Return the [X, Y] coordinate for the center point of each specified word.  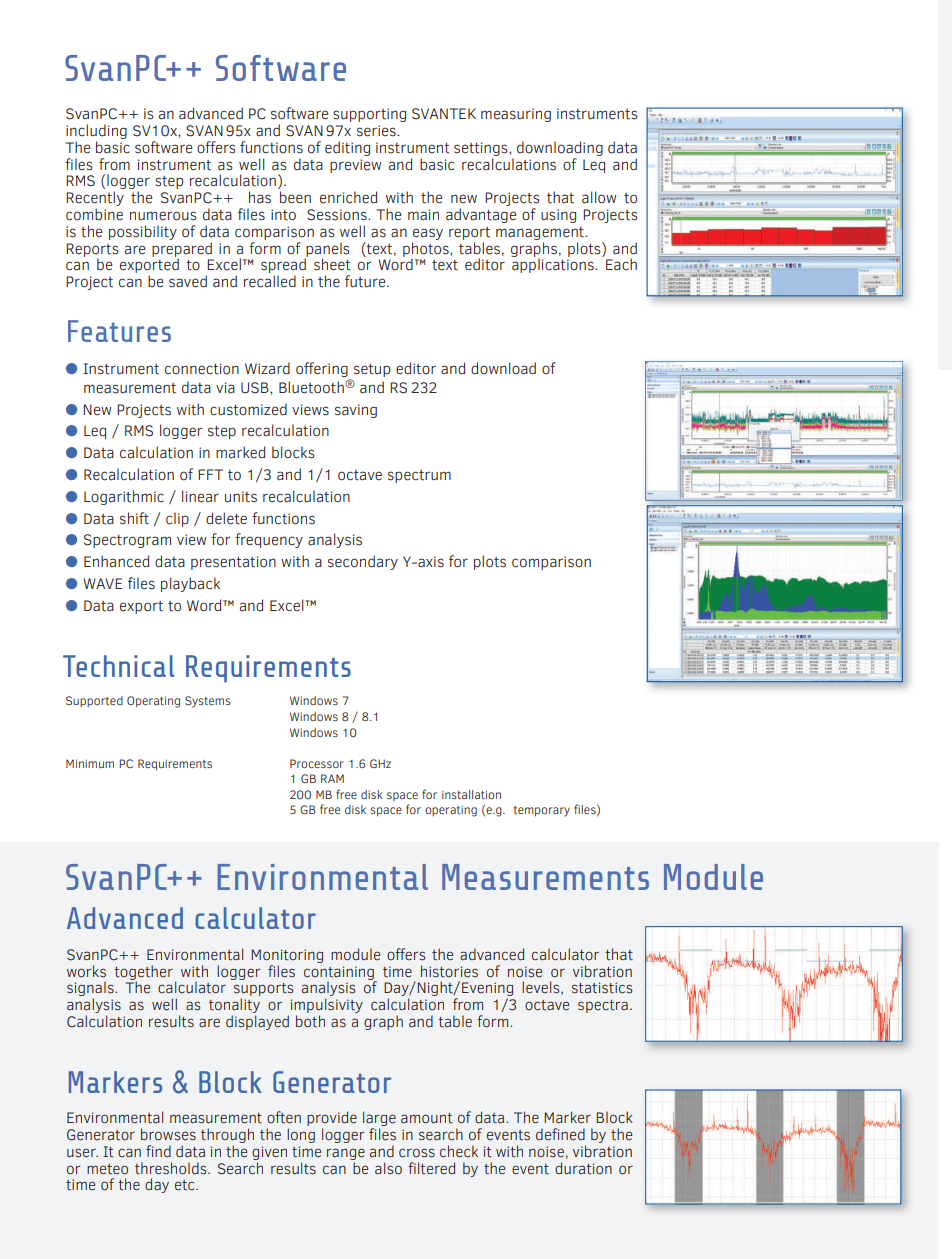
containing [340, 974]
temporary [542, 811]
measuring [516, 115]
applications [554, 265]
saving [356, 411]
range [346, 1154]
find [158, 1151]
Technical [118, 666]
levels [542, 988]
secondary [363, 562]
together [143, 973]
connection [202, 369]
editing [347, 148]
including [96, 131]
